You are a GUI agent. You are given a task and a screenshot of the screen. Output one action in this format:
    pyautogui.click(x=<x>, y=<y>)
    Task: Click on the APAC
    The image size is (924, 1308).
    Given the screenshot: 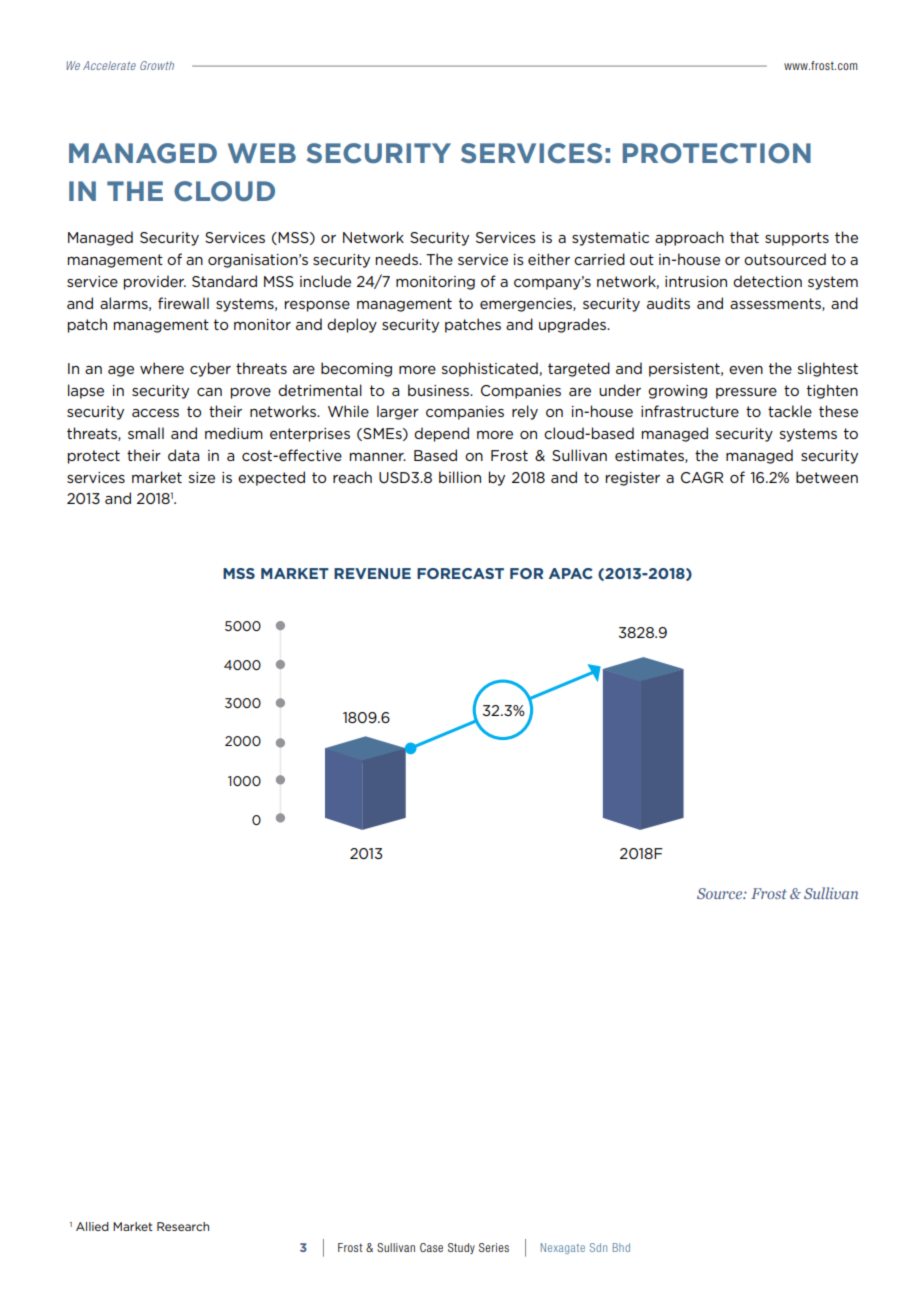 What is the action you would take?
    pyautogui.click(x=571, y=573)
